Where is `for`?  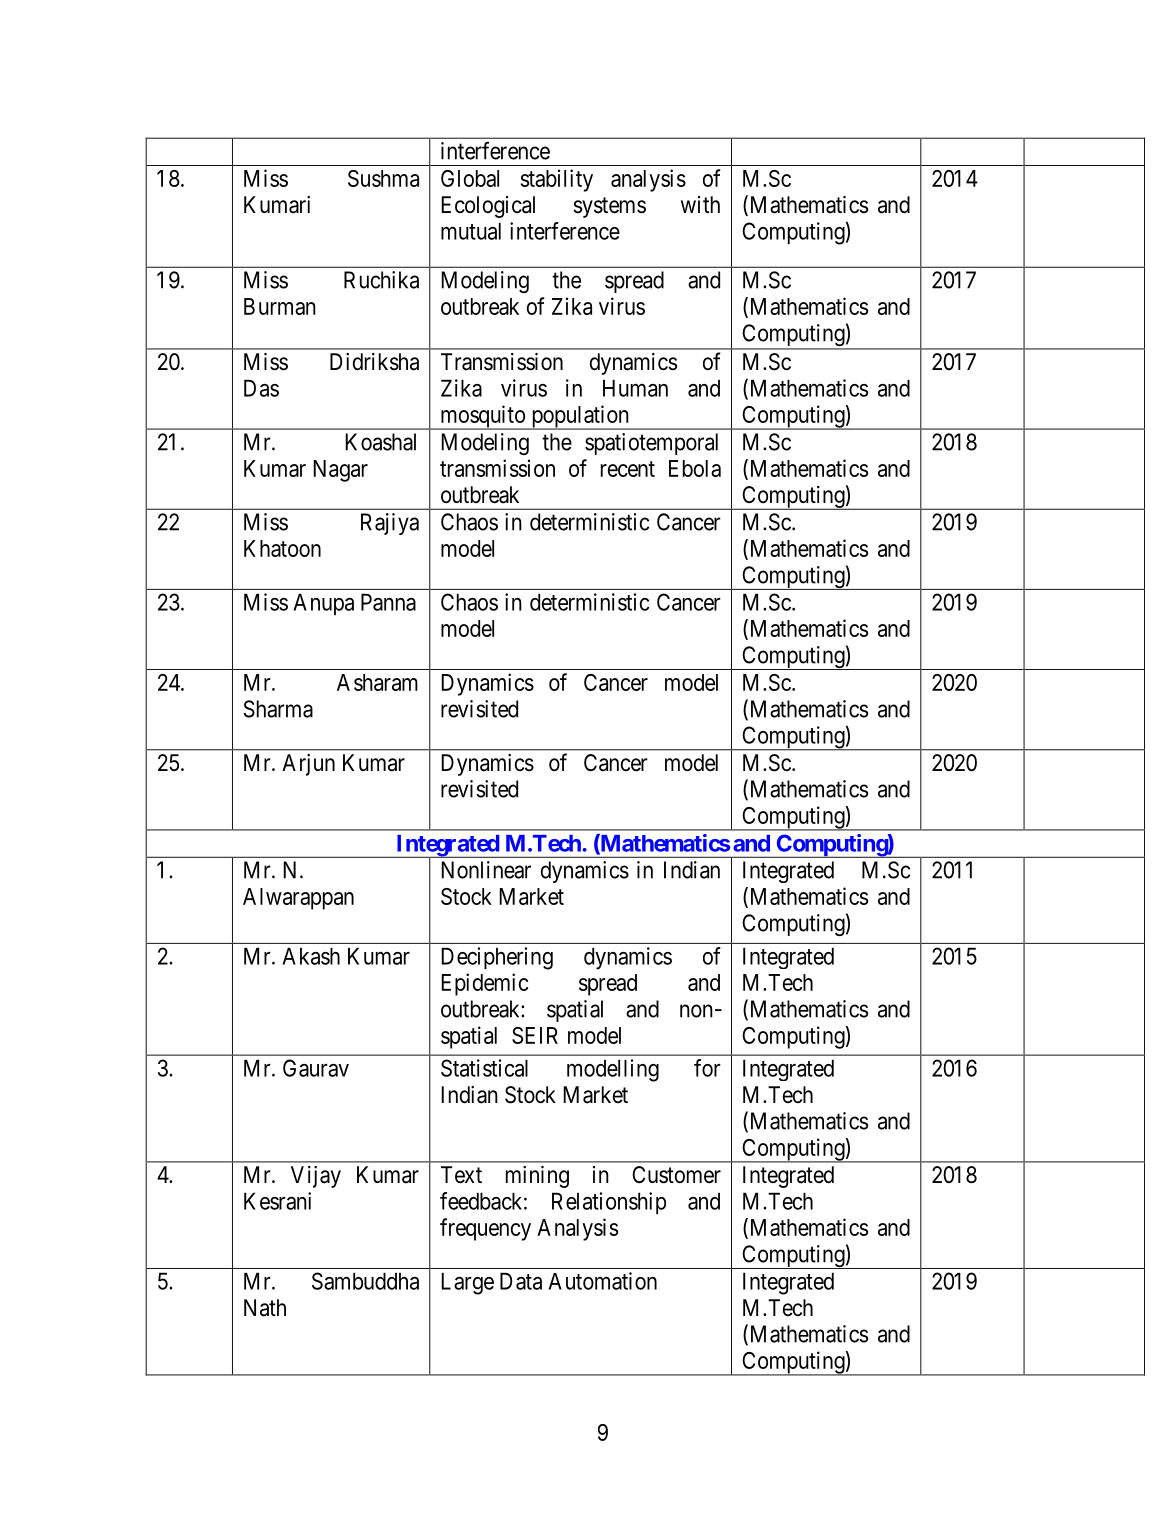
for is located at coordinates (707, 1068).
